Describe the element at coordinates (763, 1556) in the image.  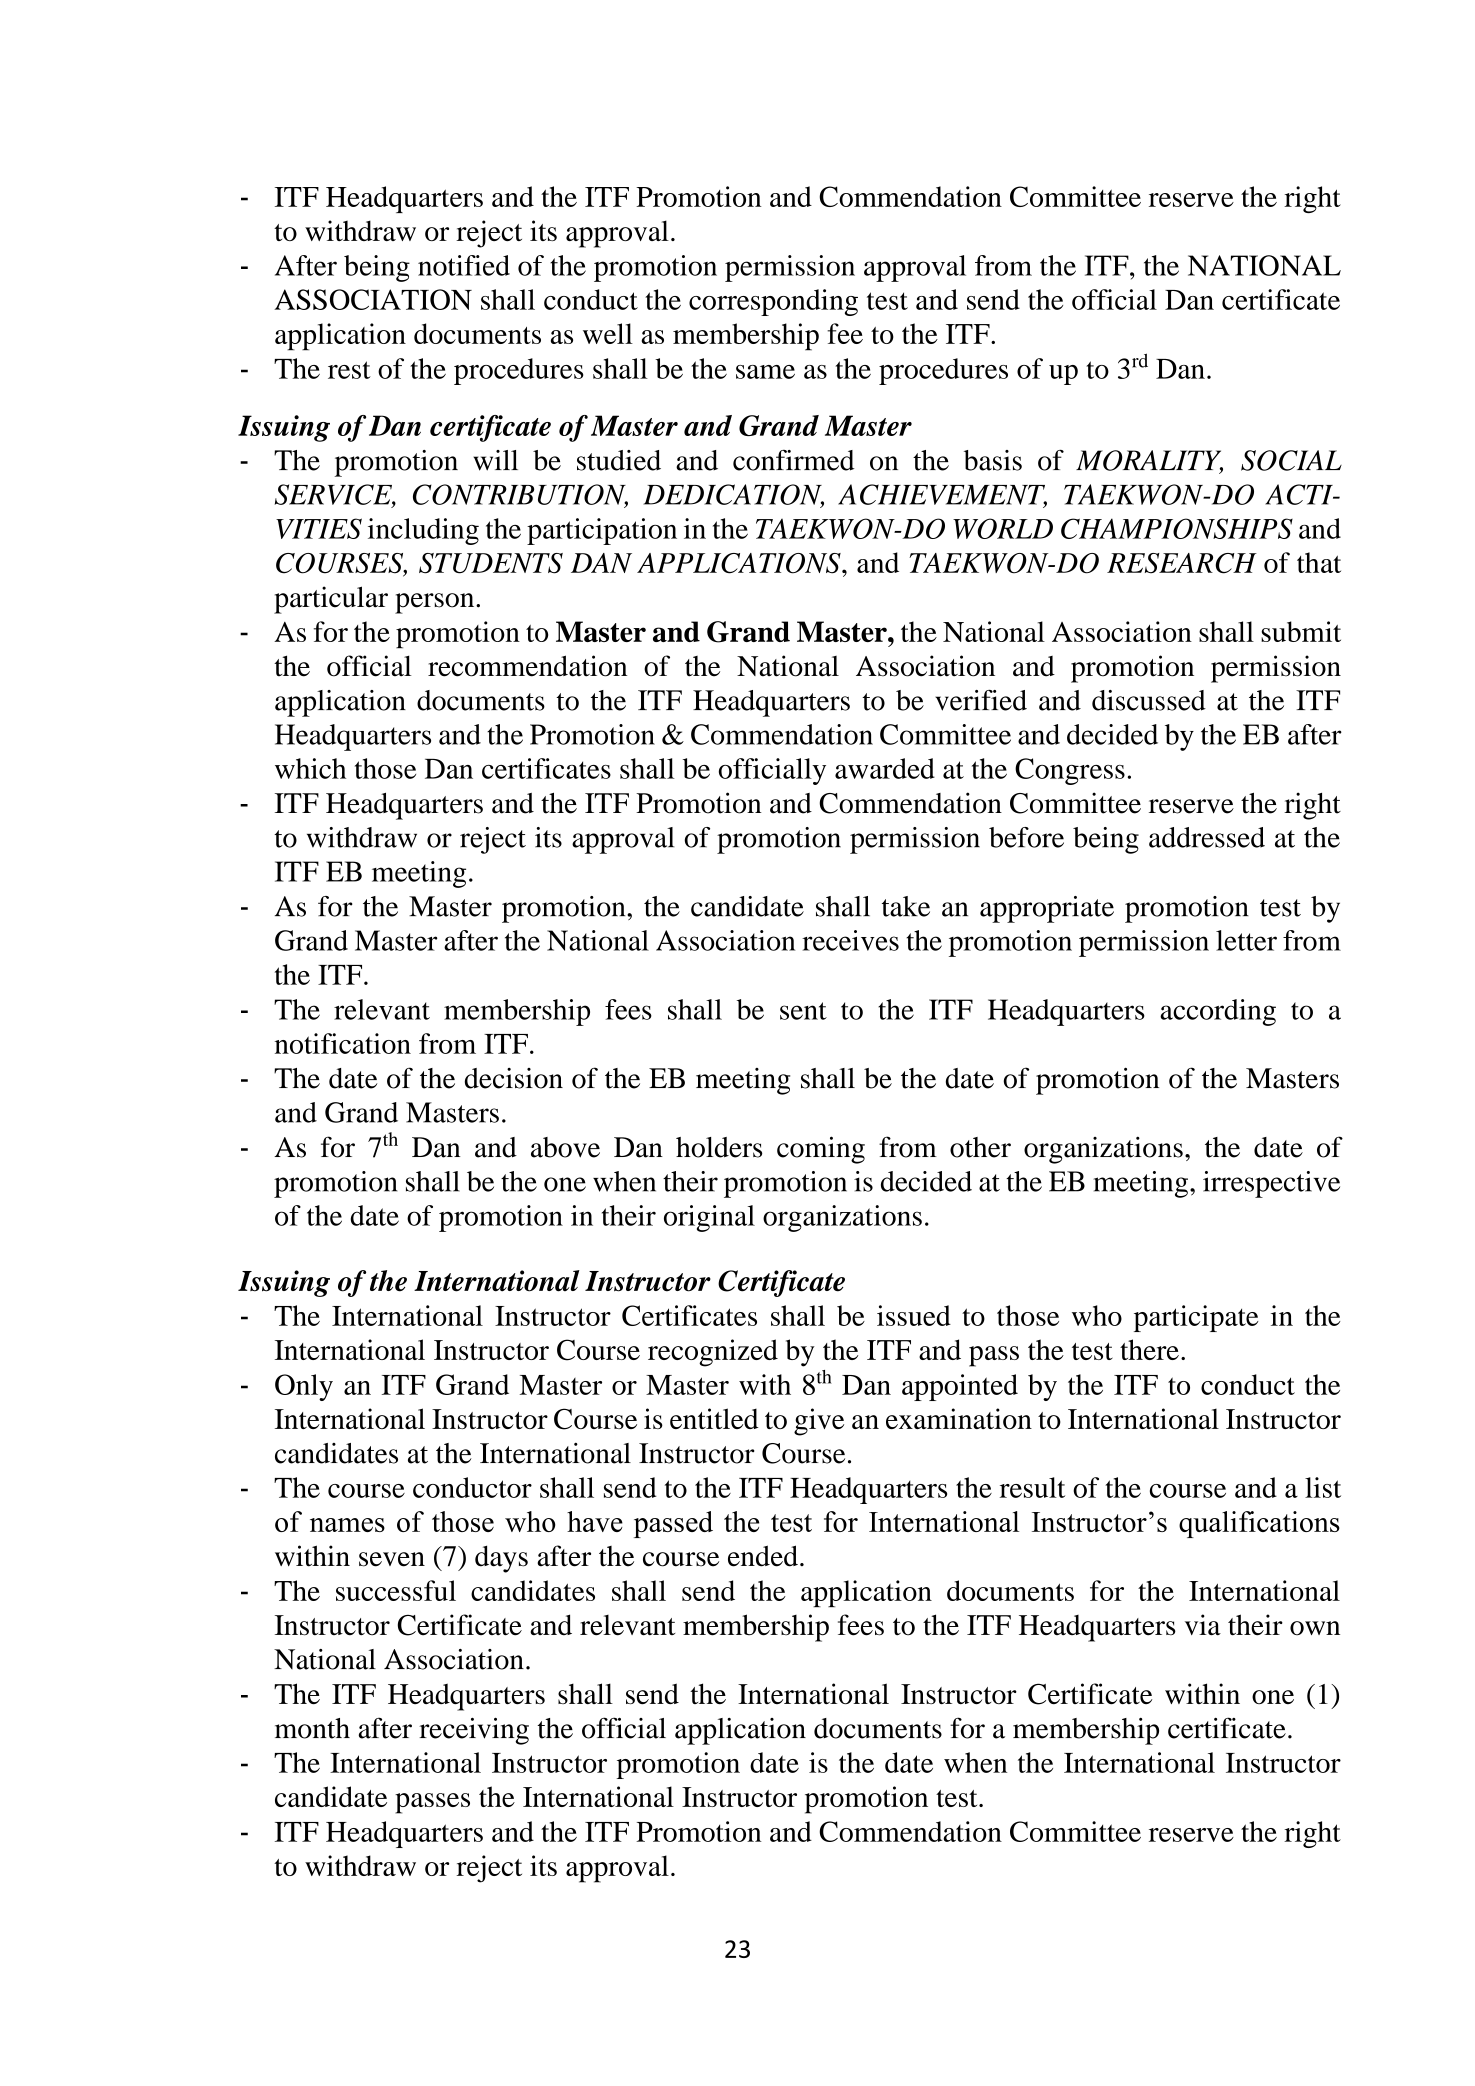
I see `ended` at that location.
